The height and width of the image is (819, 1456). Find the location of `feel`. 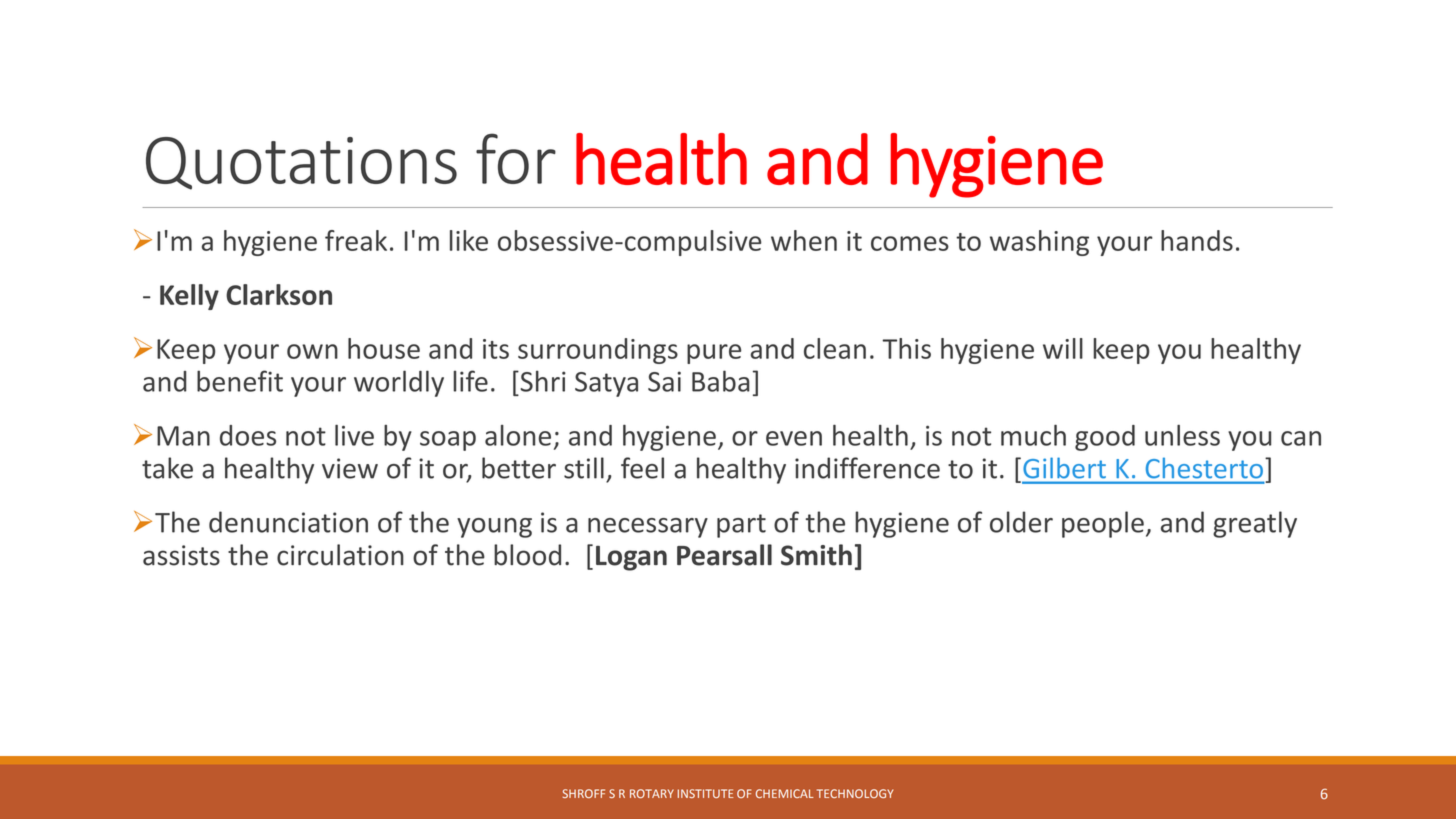

feel is located at coordinates (642, 468).
